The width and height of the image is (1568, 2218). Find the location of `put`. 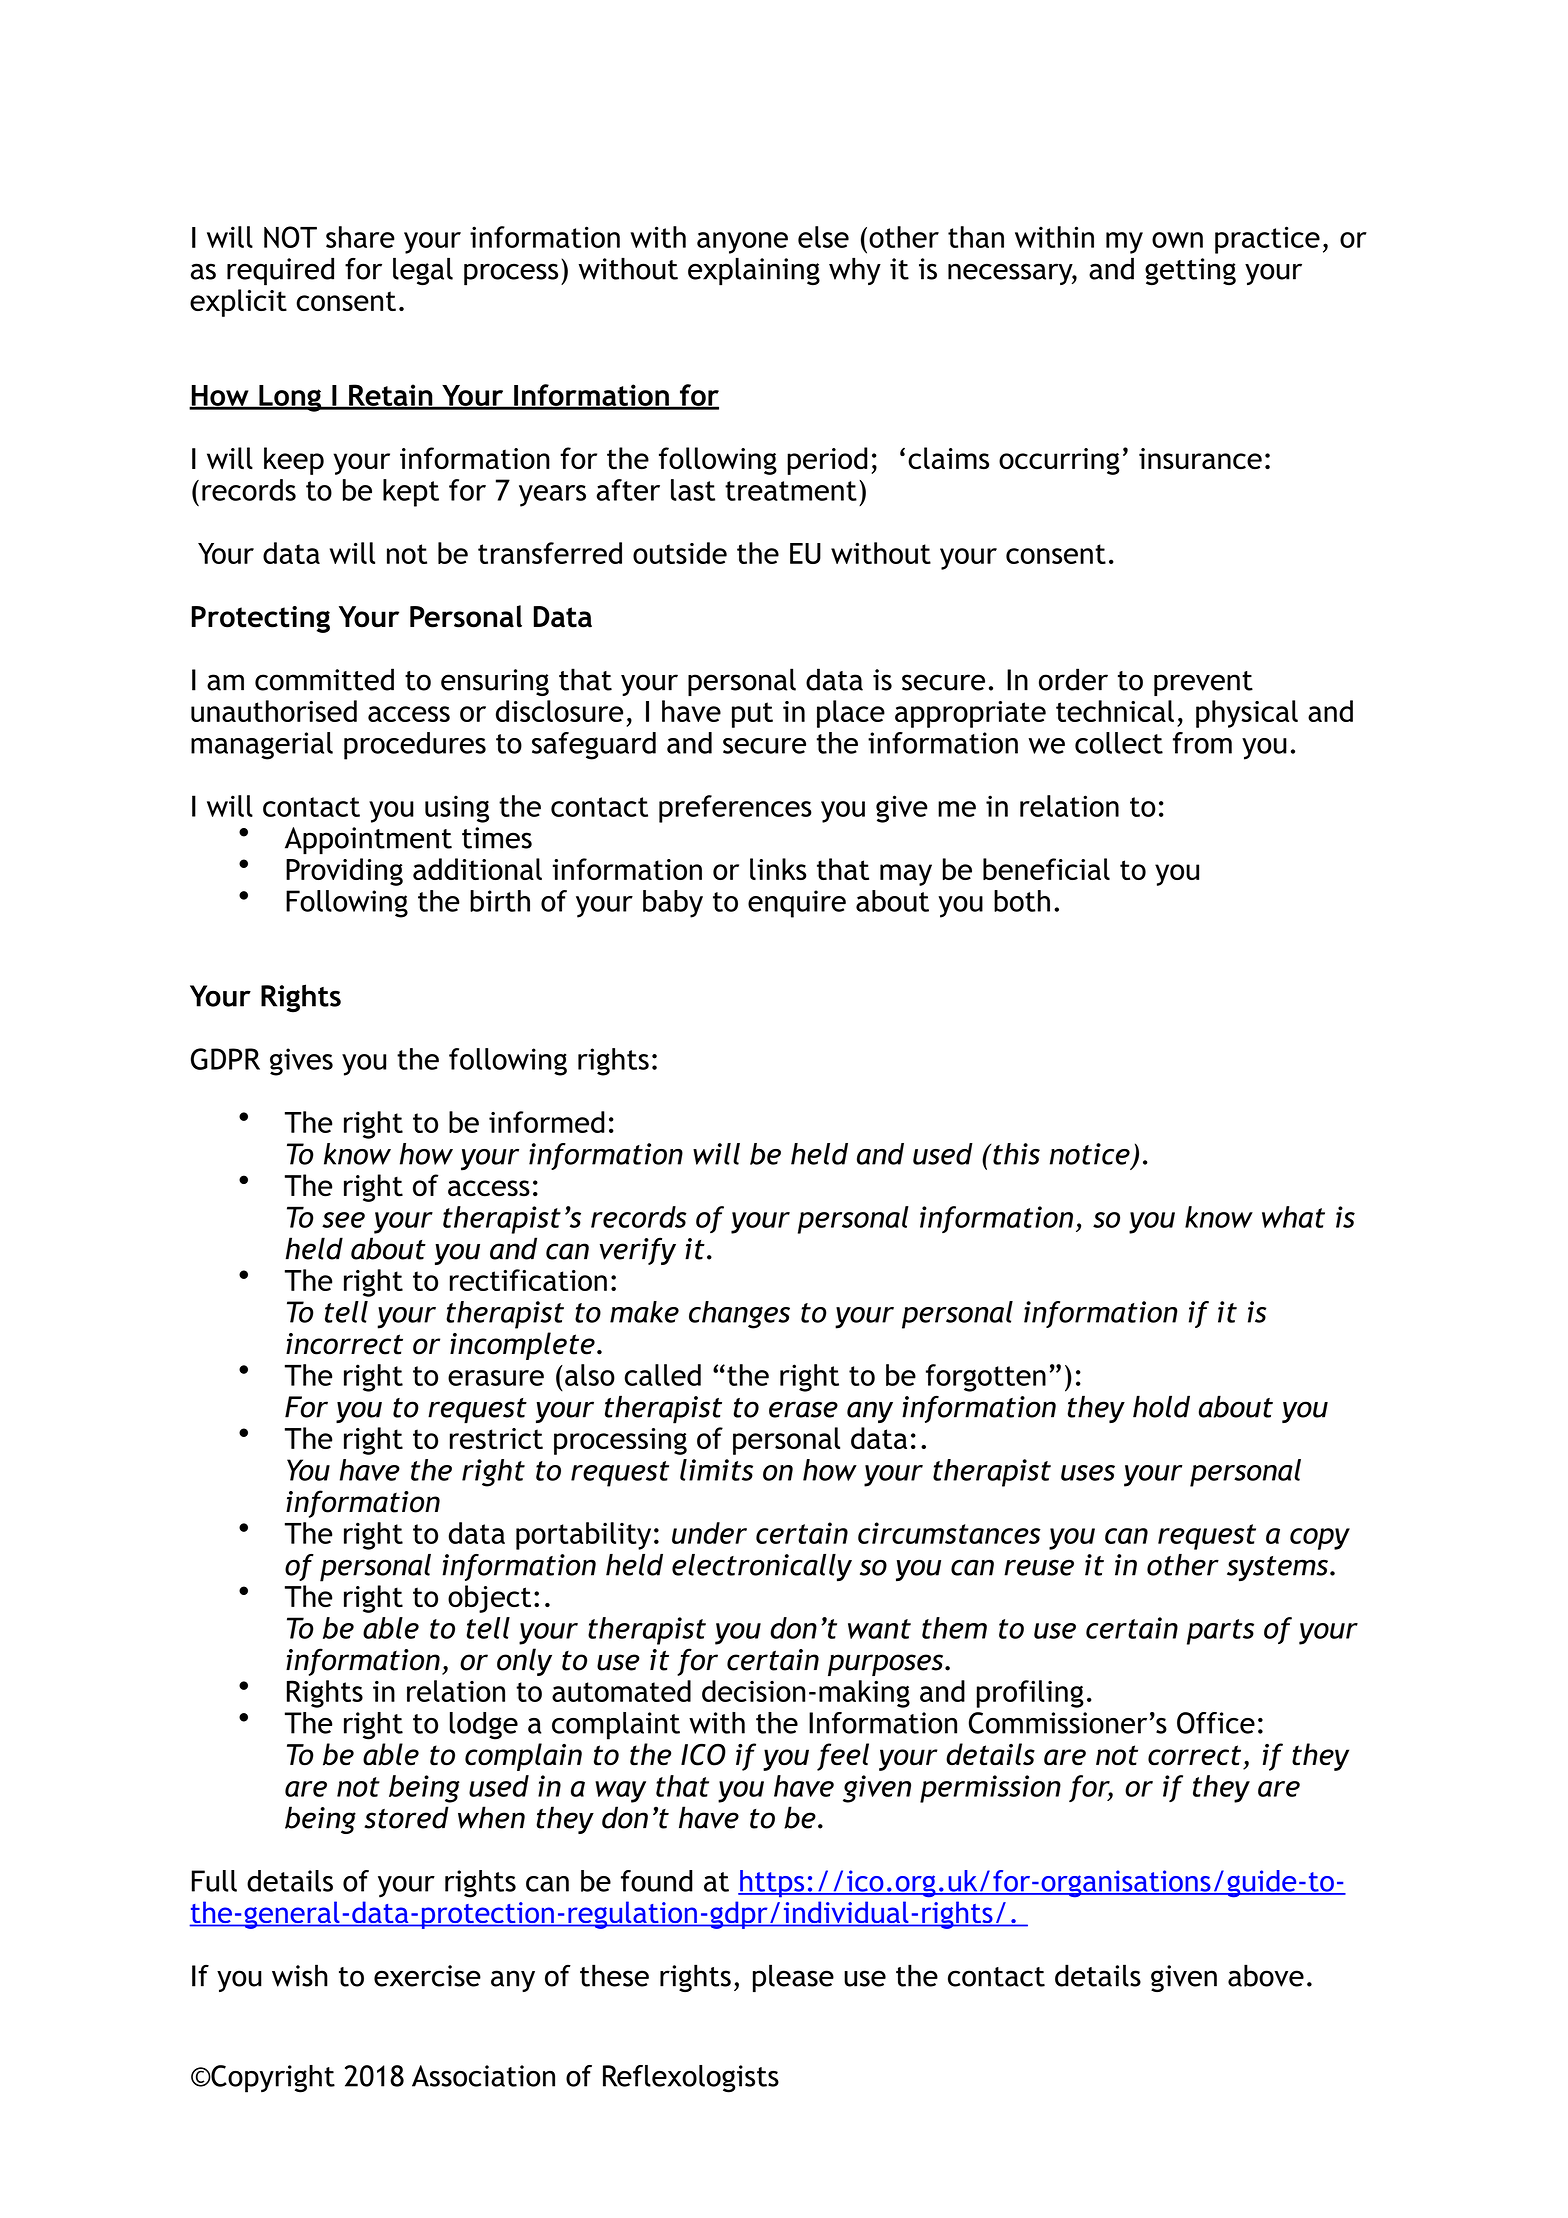

put is located at coordinates (752, 715).
